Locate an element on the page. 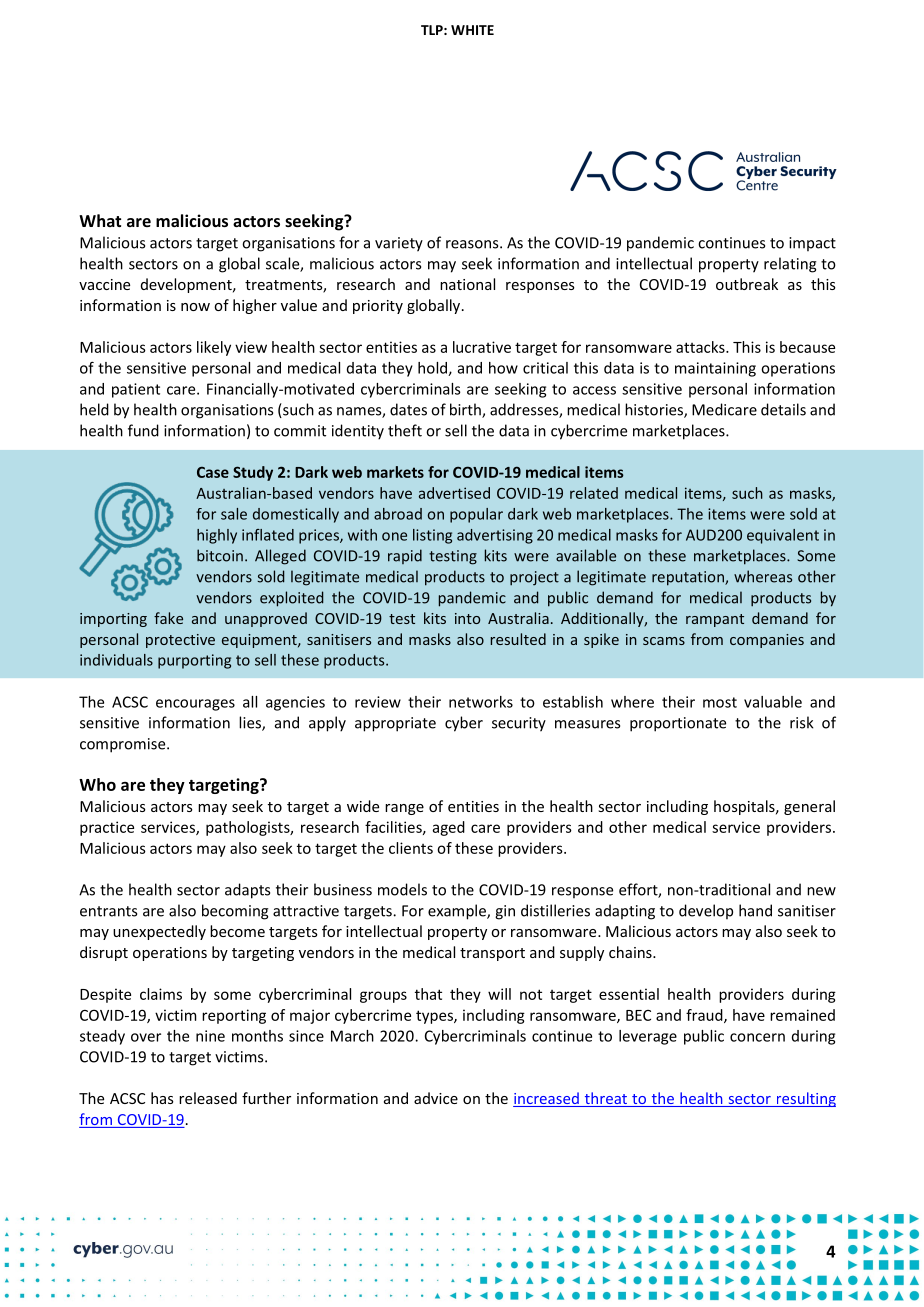 The width and height of the page is (924, 1307). encourages is located at coordinates (195, 705).
